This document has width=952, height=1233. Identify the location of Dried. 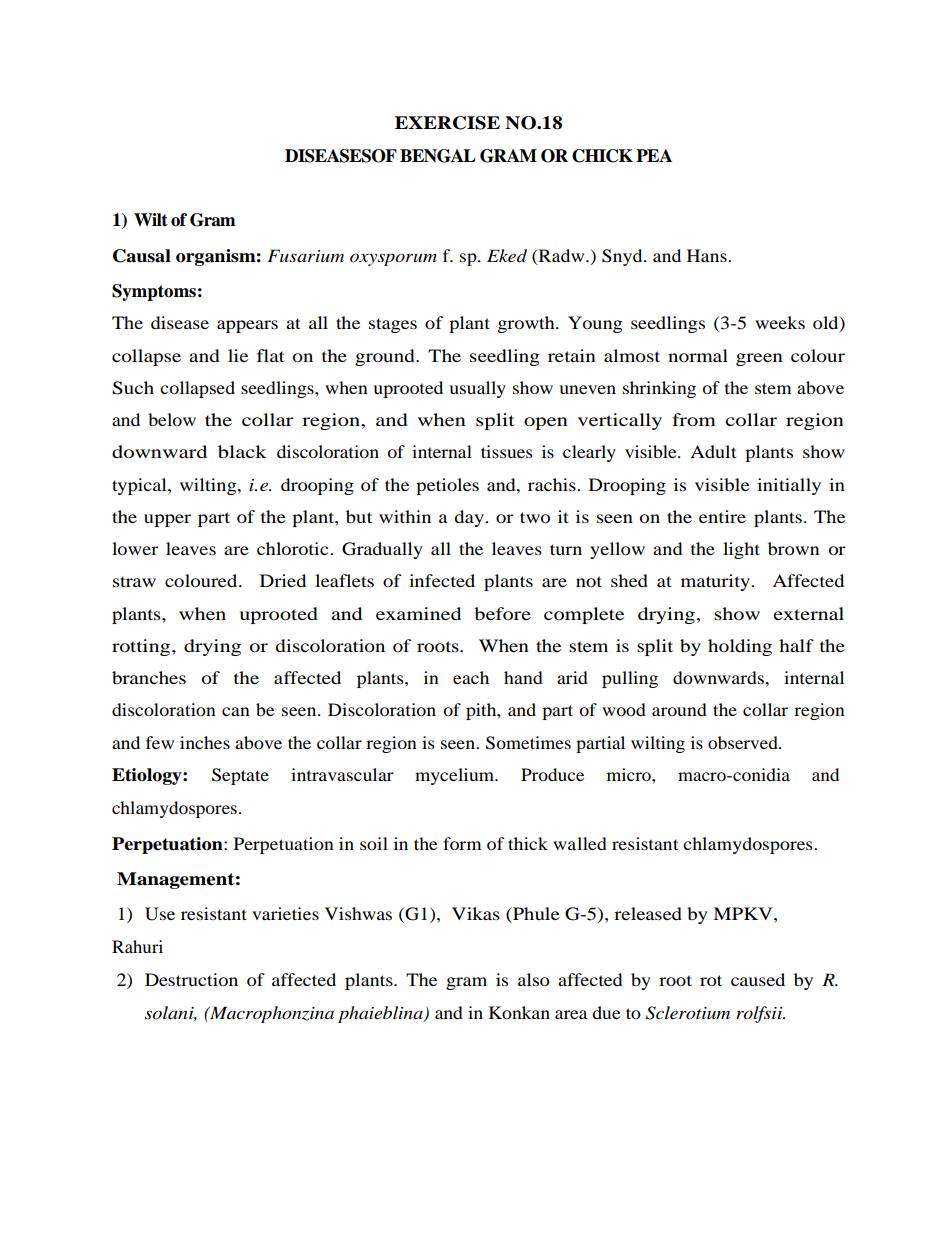
(283, 580).
